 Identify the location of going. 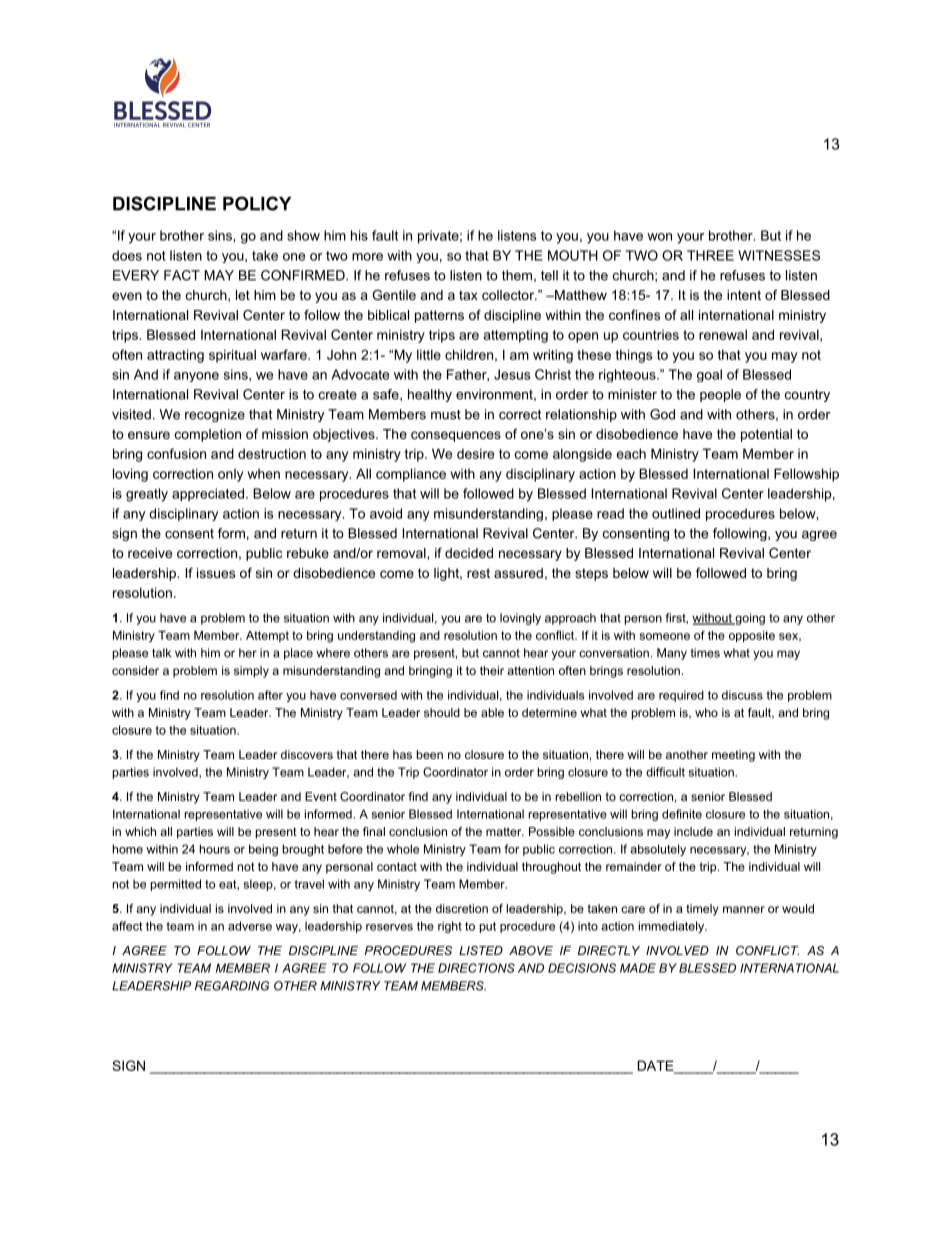
(749, 619).
